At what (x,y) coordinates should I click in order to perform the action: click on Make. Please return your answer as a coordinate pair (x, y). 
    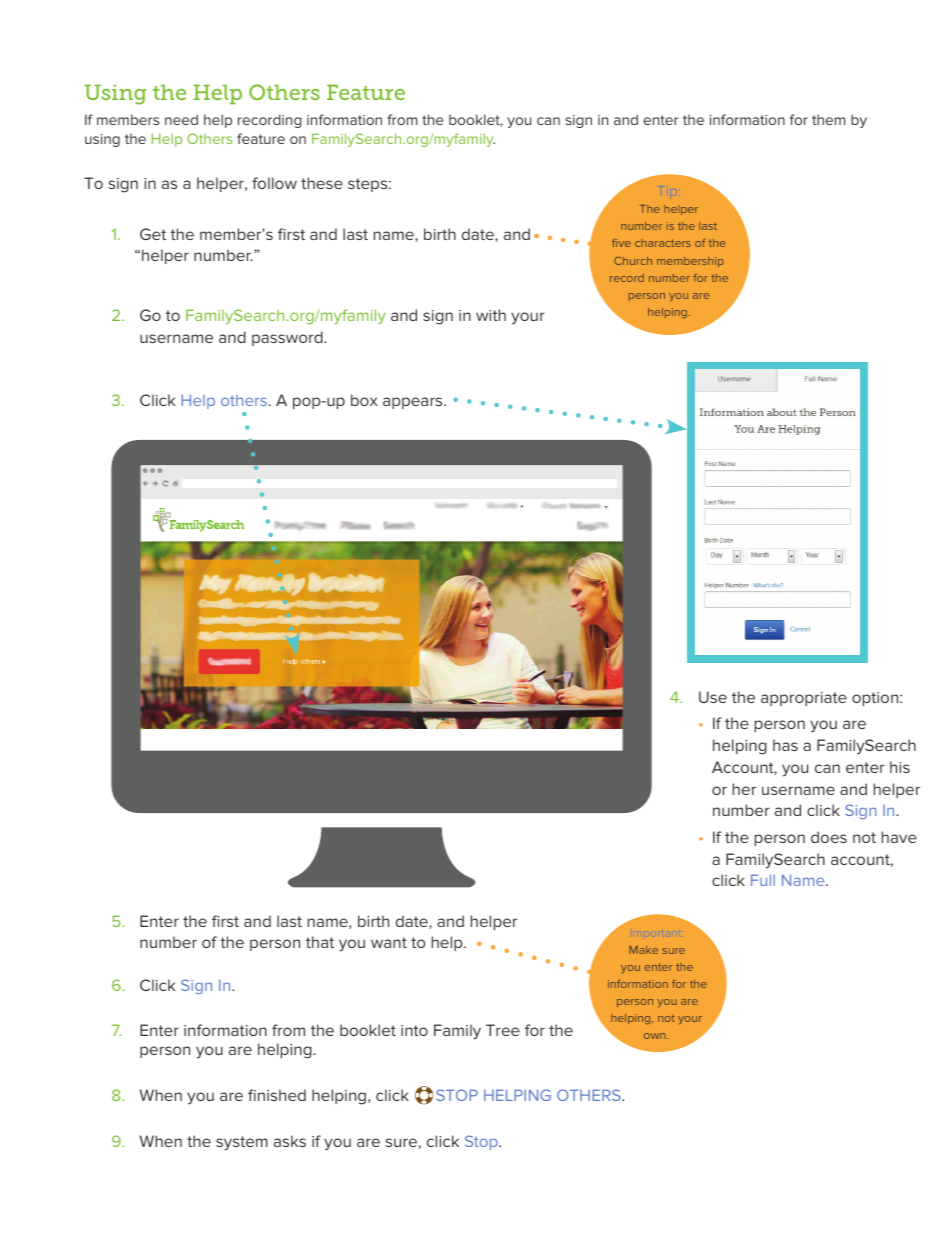
    Looking at the image, I should click on (643, 950).
